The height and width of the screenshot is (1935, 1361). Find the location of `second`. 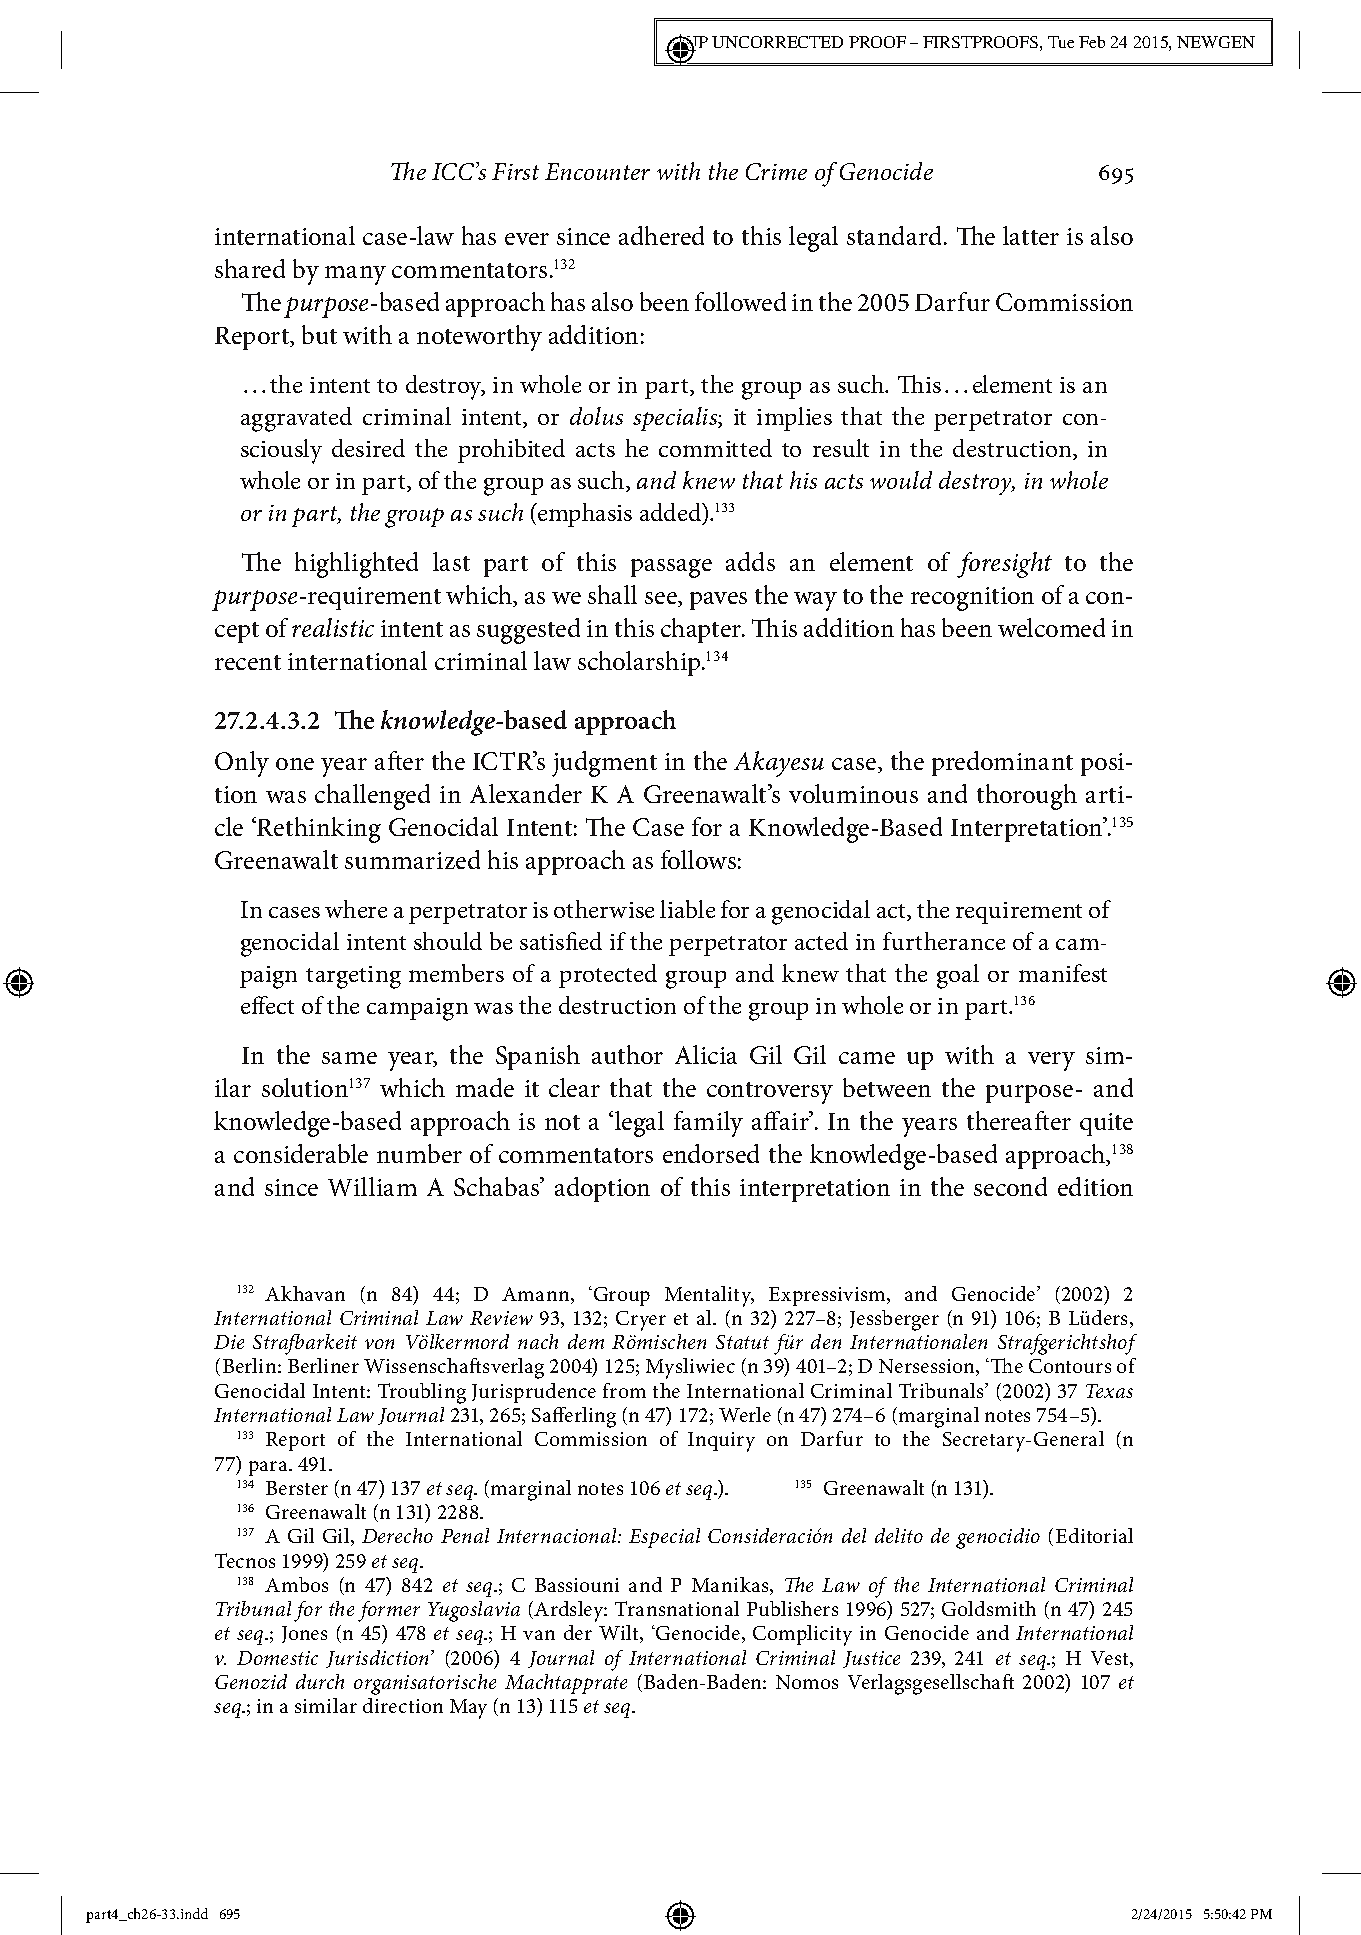

second is located at coordinates (1010, 1186).
